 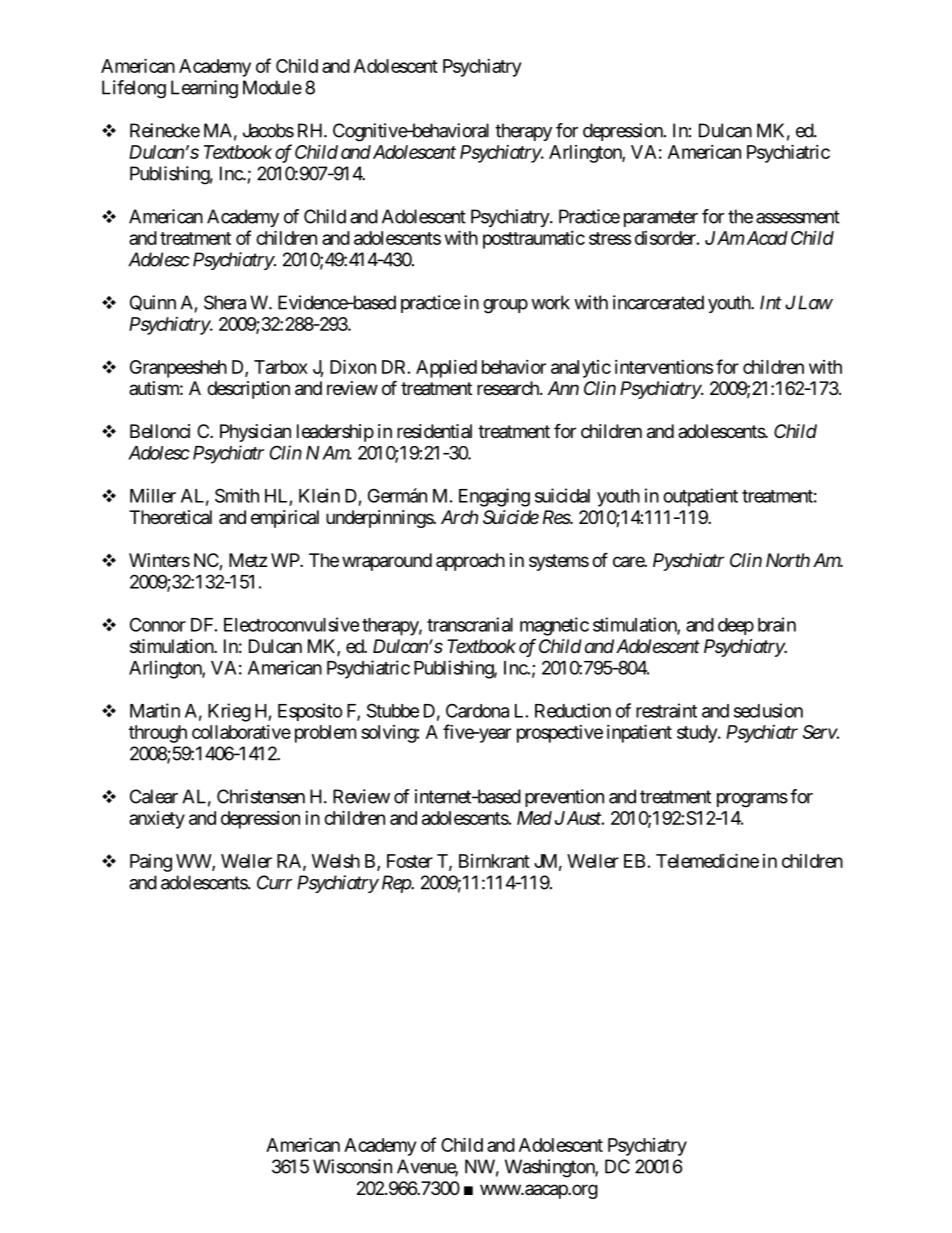 I want to click on Learning, so click(x=204, y=89).
